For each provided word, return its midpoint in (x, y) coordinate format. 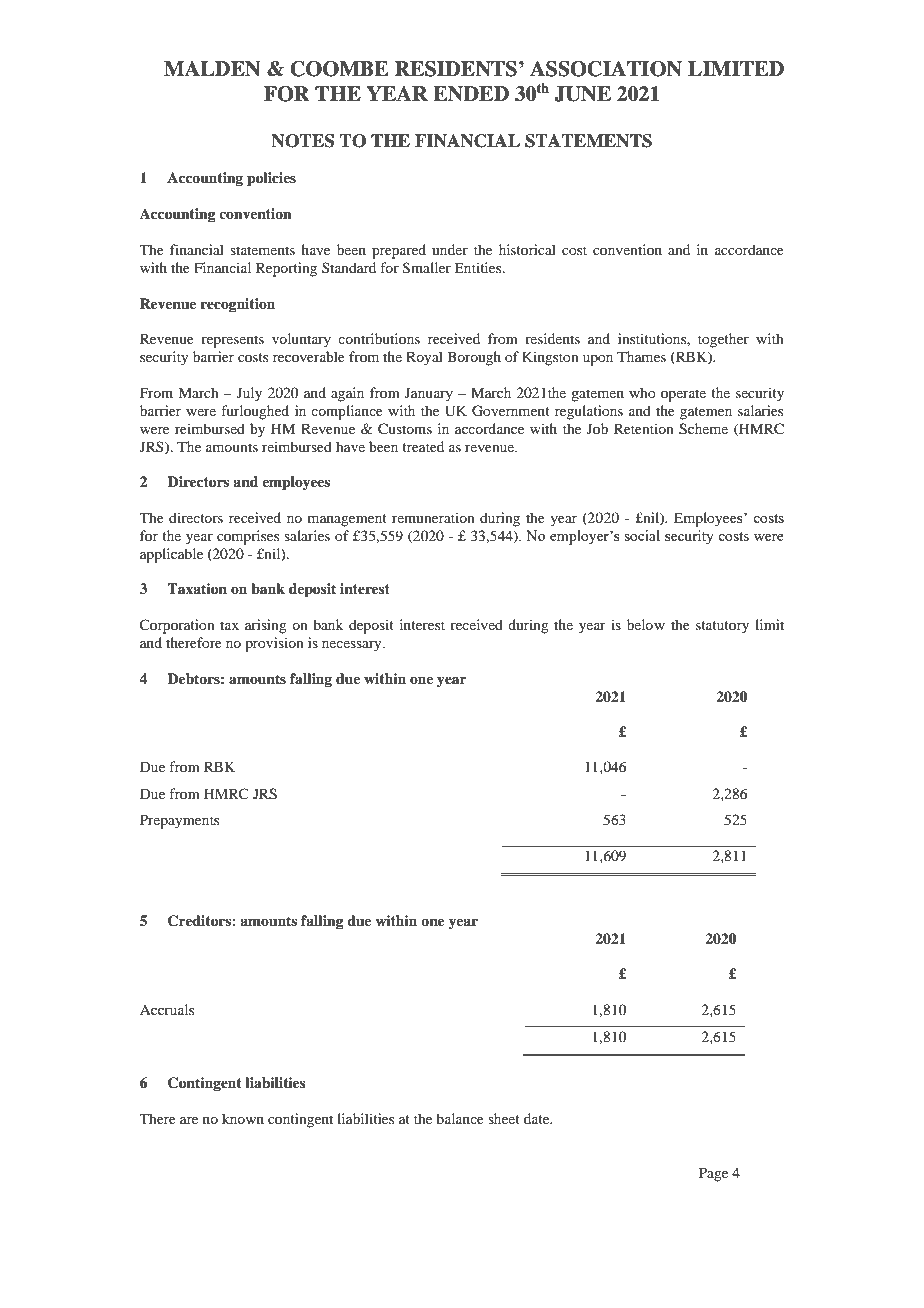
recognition (238, 305)
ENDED (471, 94)
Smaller (427, 268)
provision (274, 644)
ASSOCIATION (606, 69)
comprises (248, 537)
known (243, 1118)
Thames (641, 356)
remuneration (433, 517)
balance (460, 1118)
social (642, 535)
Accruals (167, 1009)
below (646, 624)
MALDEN (212, 69)
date (538, 1118)
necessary (353, 646)
